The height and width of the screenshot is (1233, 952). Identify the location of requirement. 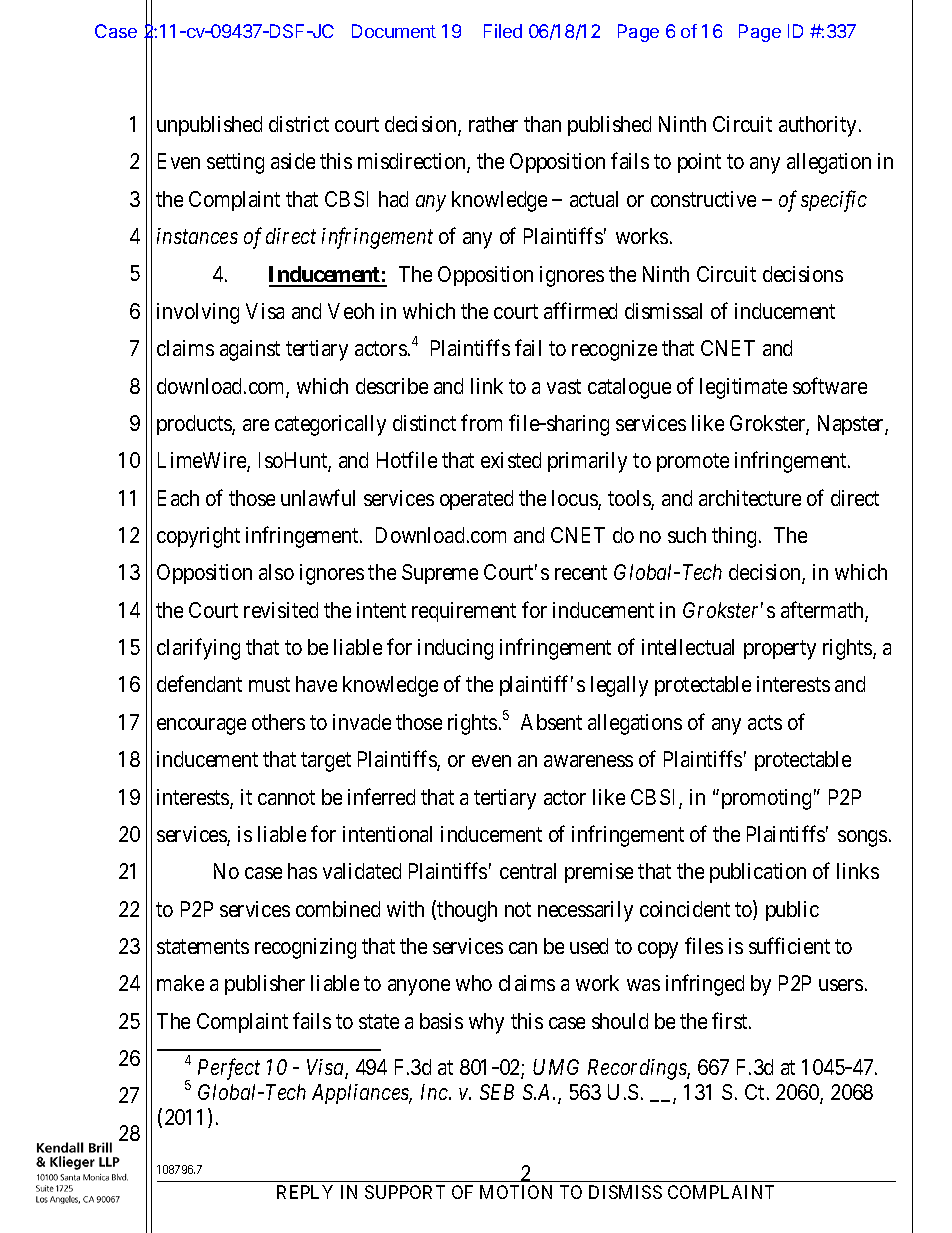
(464, 612).
